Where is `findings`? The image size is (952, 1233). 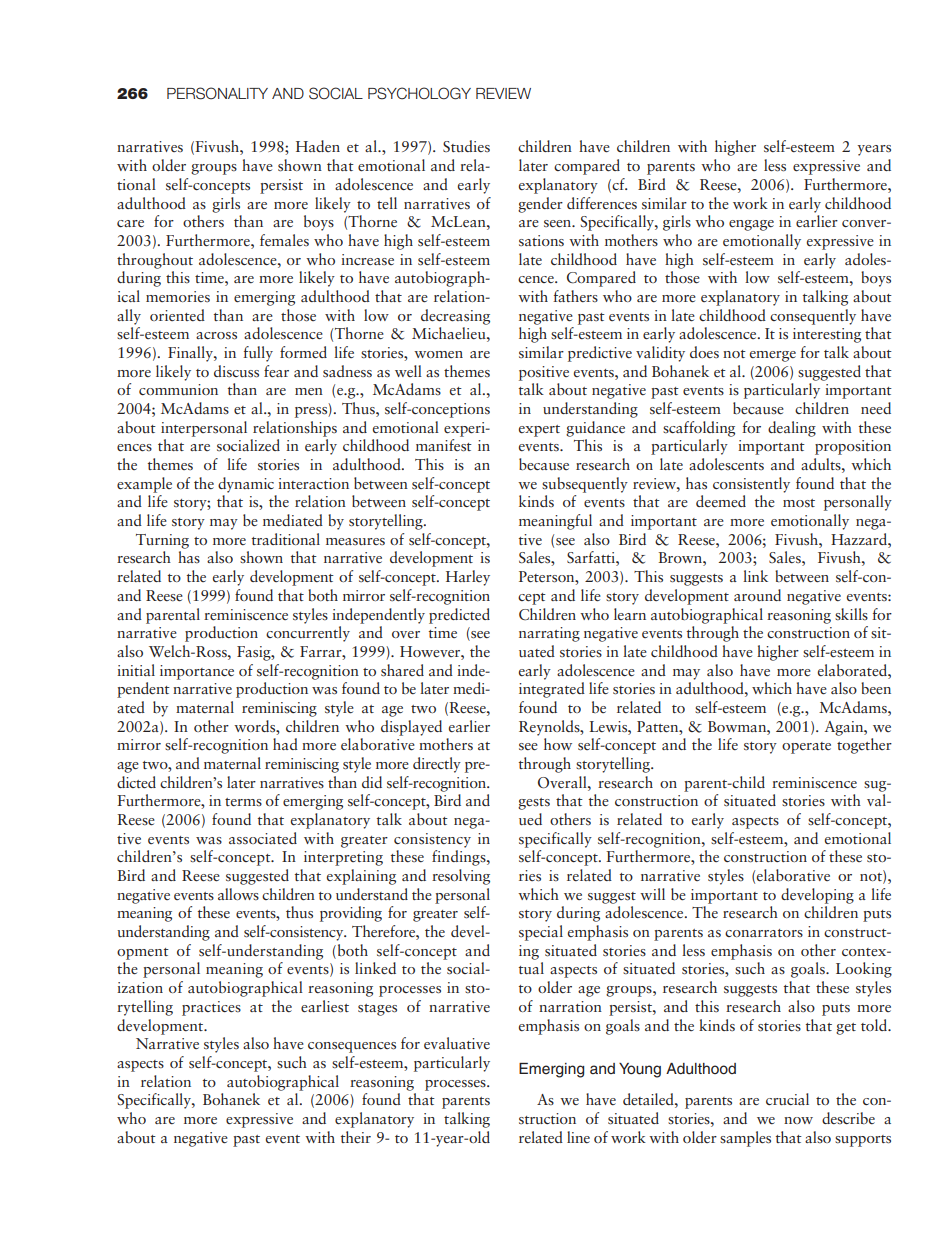
findings is located at coordinates (460, 858).
